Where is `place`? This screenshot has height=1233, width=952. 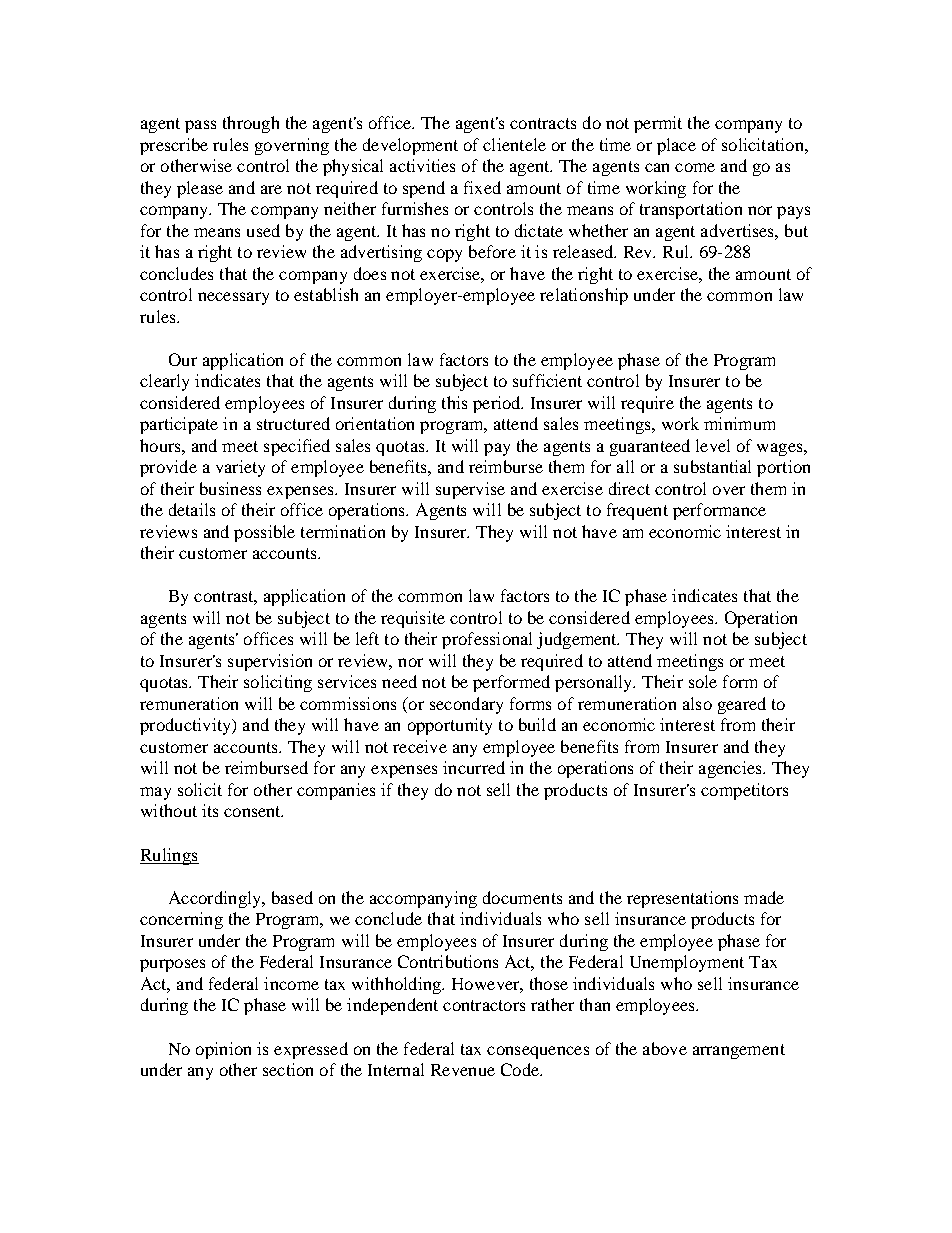 place is located at coordinates (676, 146).
